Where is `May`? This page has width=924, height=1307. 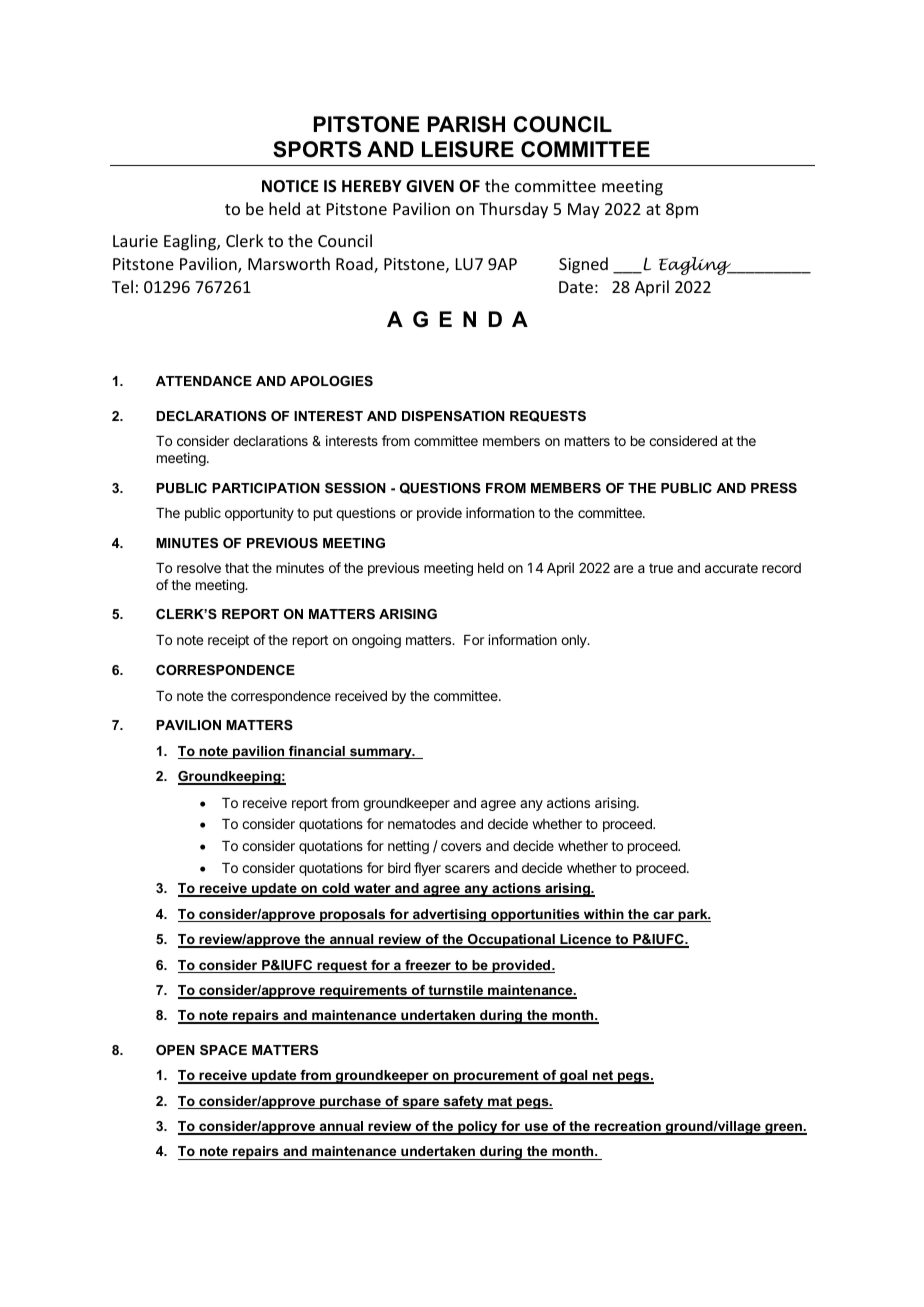 May is located at coordinates (584, 211).
